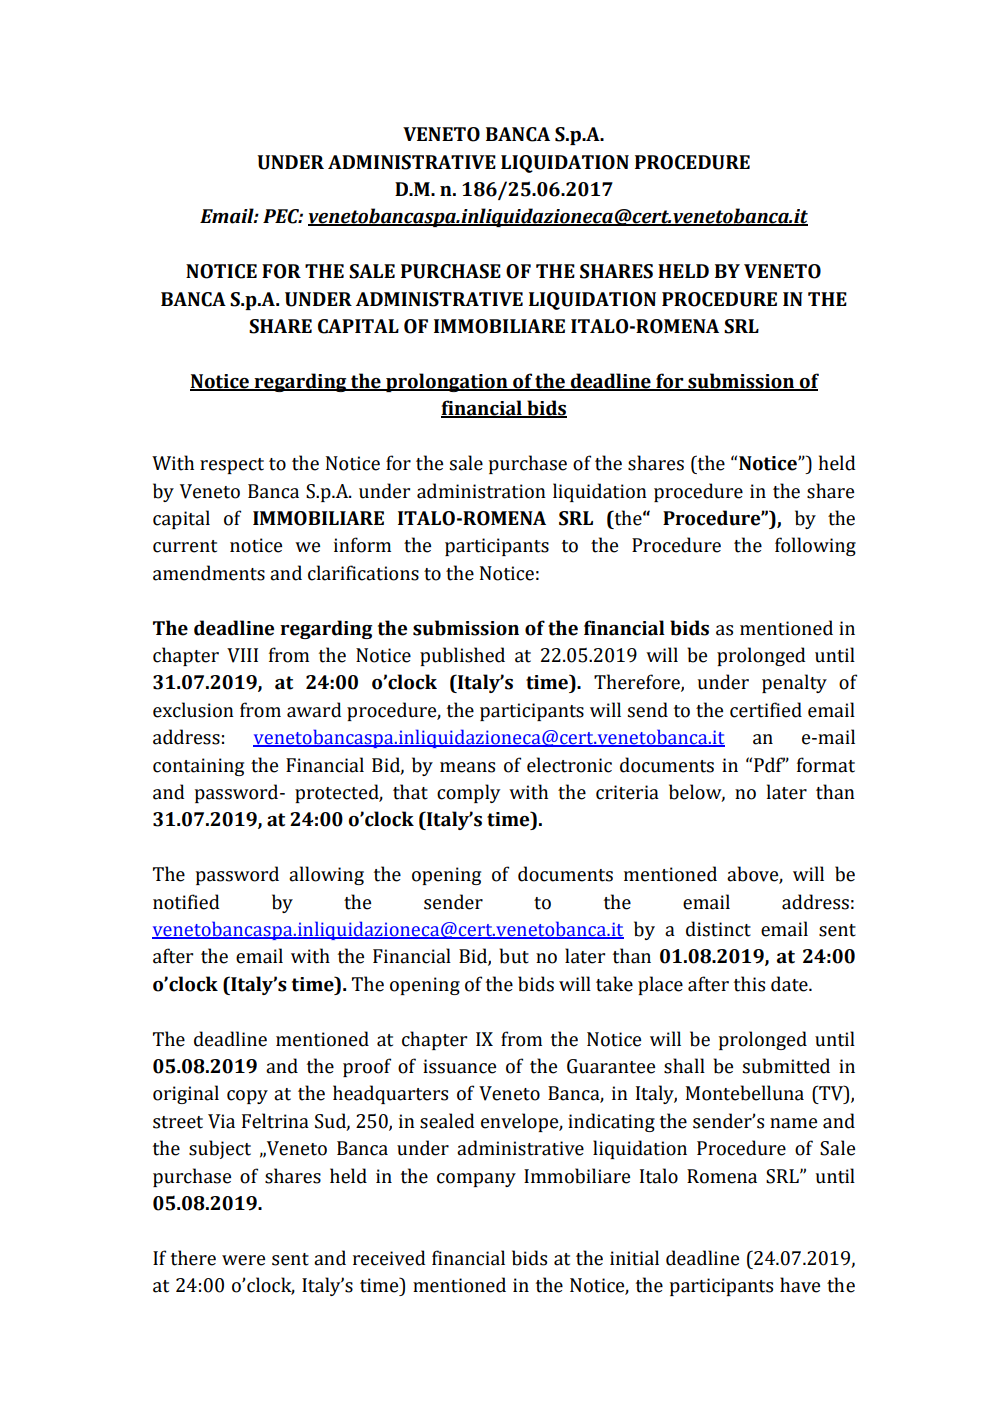 The image size is (1008, 1426). I want to click on allowing, so click(326, 875).
